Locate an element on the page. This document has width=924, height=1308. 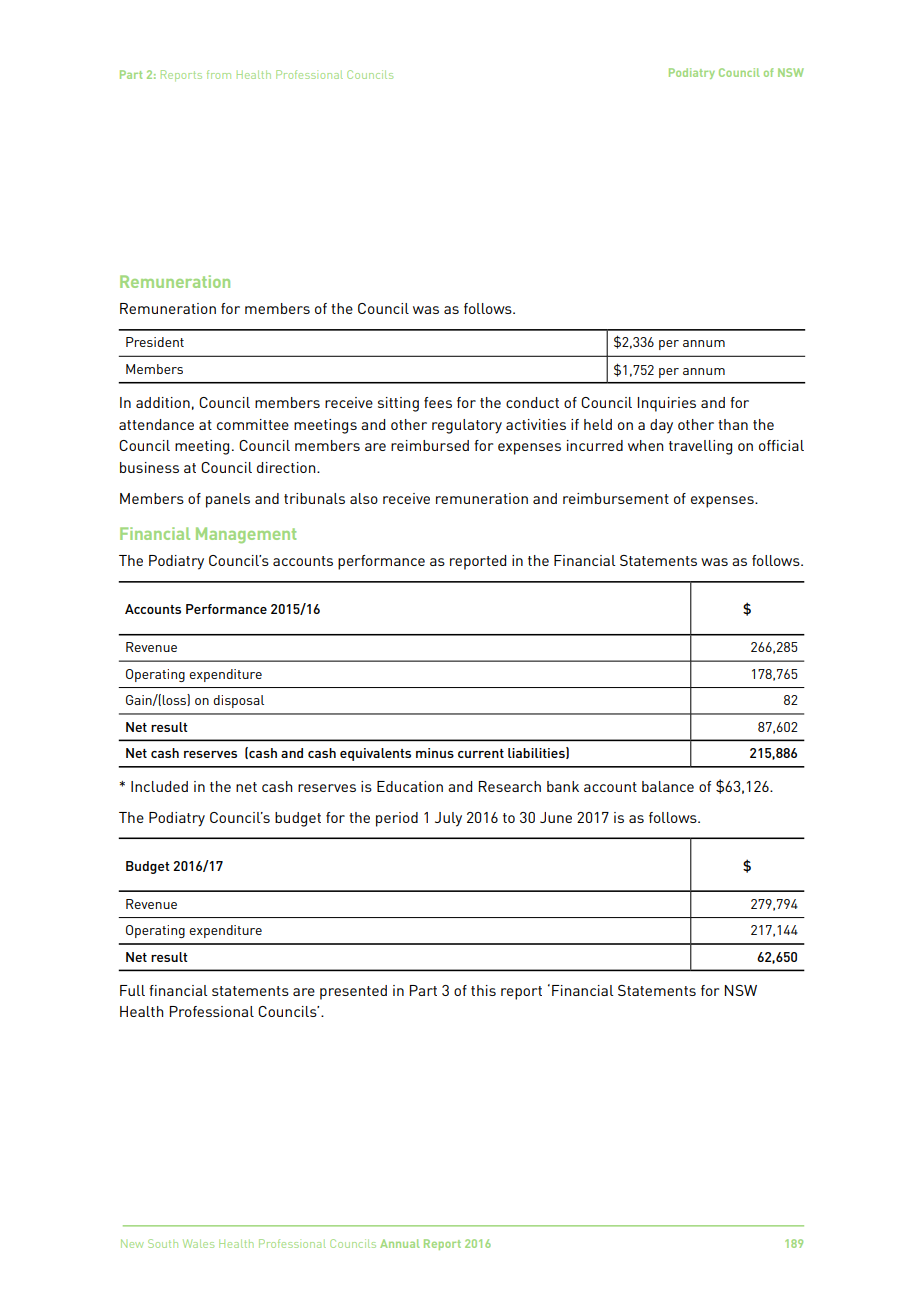
Included is located at coordinates (159, 786).
